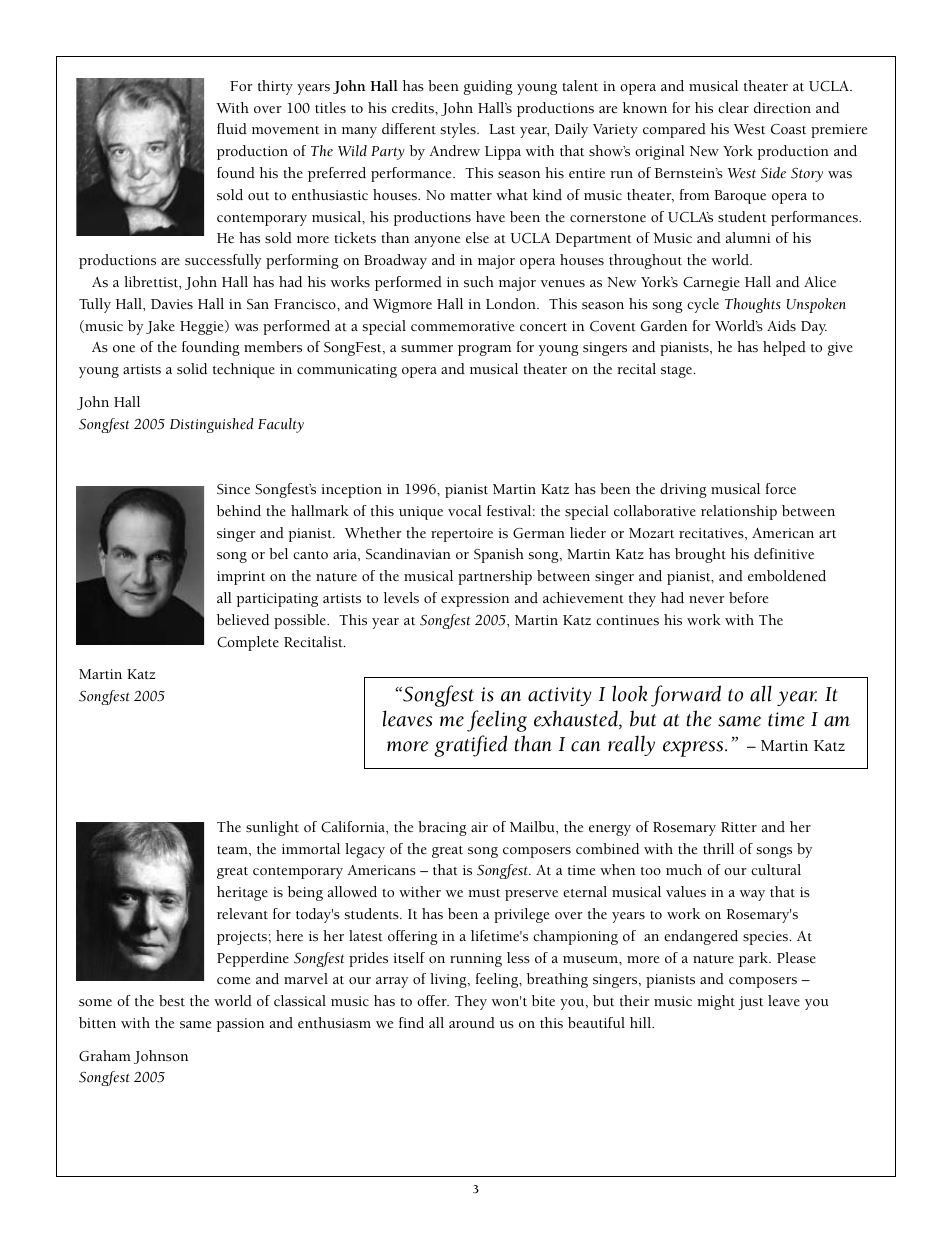  What do you see at coordinates (172, 1001) in the image?
I see `best` at bounding box center [172, 1001].
